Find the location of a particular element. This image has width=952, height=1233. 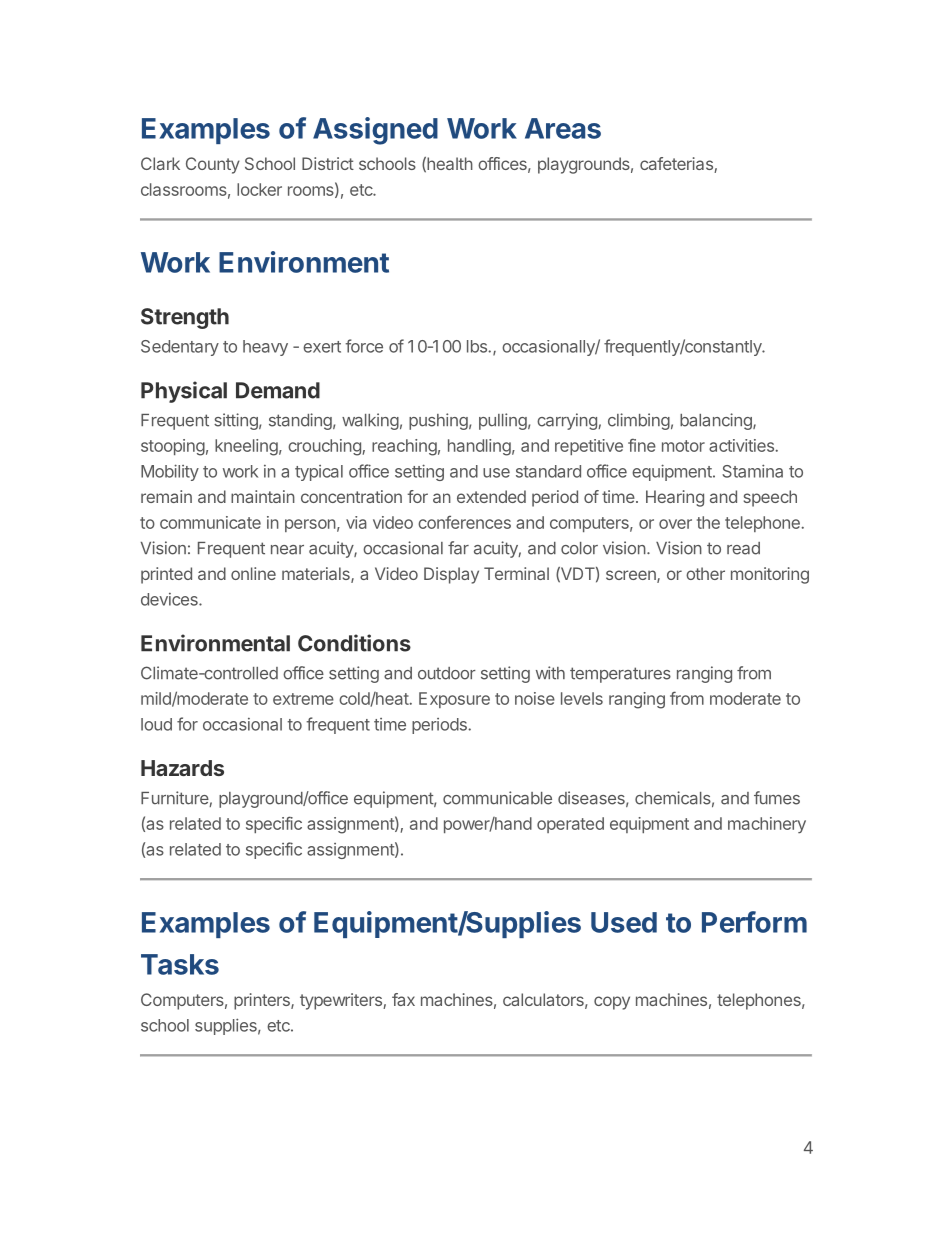

fax is located at coordinates (403, 999).
